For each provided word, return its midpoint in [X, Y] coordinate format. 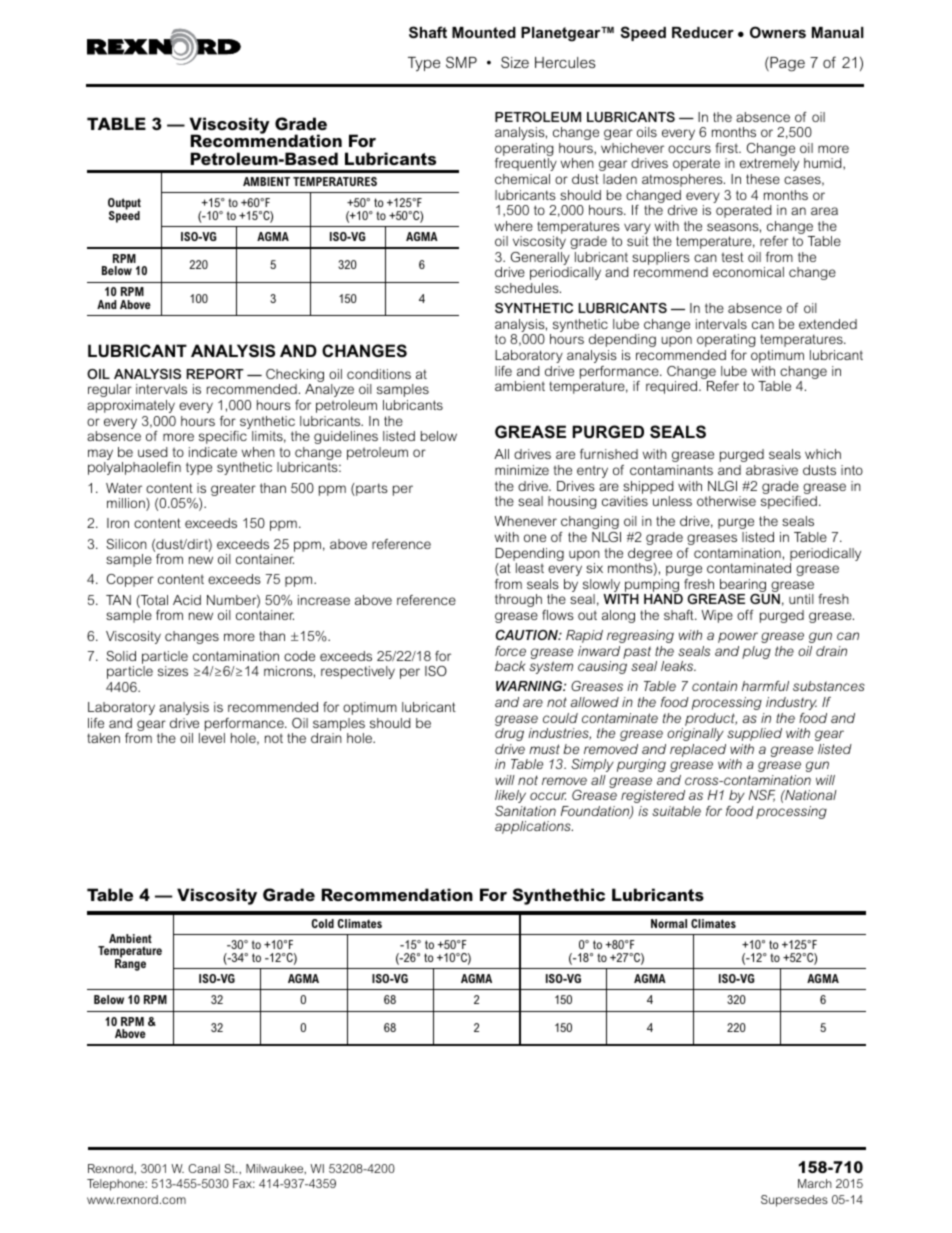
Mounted [484, 32]
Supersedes [794, 1201]
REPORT [215, 374]
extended [828, 324]
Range [130, 964]
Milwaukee [276, 1169]
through [518, 600]
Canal [204, 1168]
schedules [528, 288]
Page [786, 64]
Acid [187, 600]
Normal [669, 923]
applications [534, 827]
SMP [461, 62]
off [745, 615]
